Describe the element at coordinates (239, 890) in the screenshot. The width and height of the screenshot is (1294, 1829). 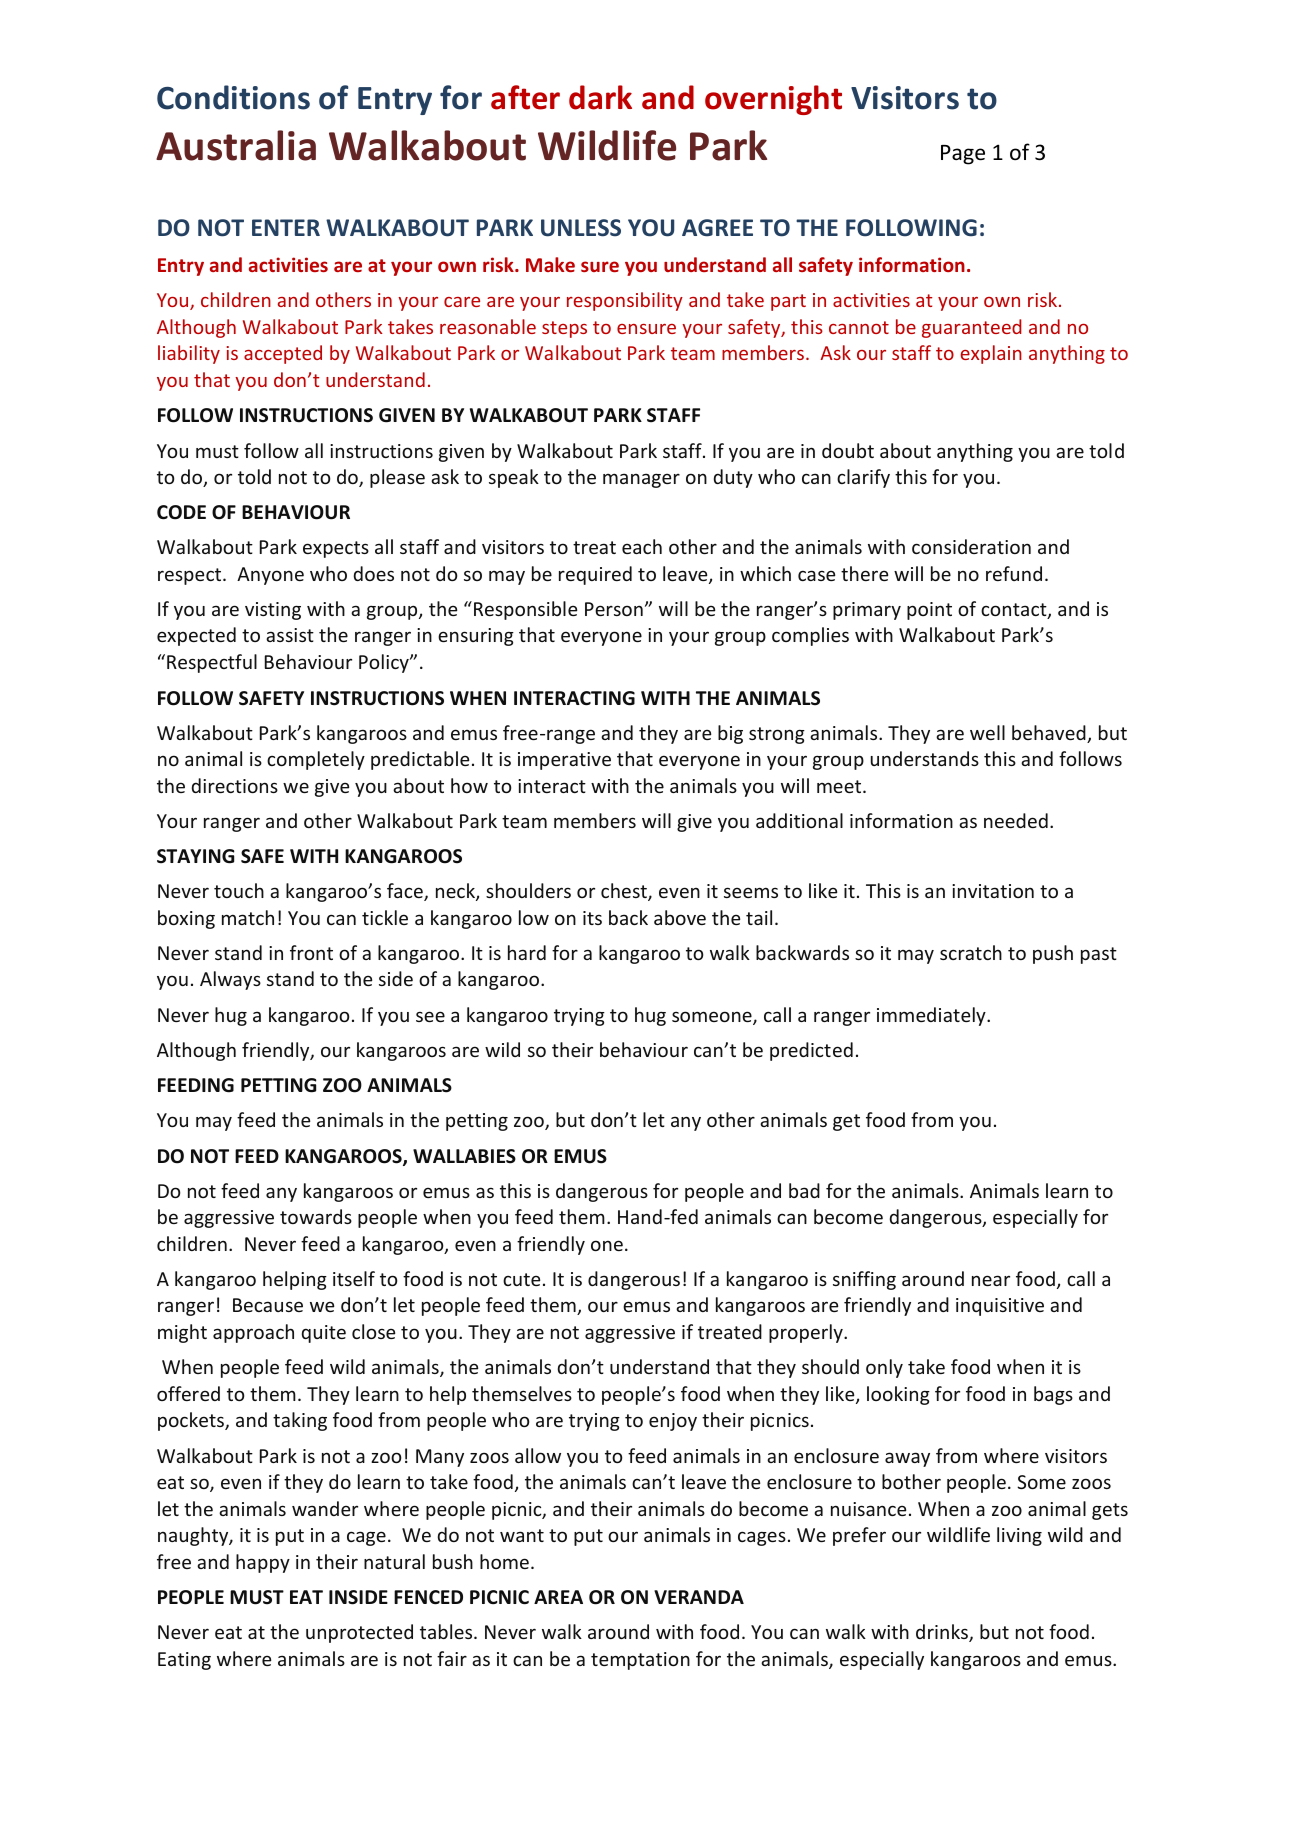
I see `touch` at that location.
